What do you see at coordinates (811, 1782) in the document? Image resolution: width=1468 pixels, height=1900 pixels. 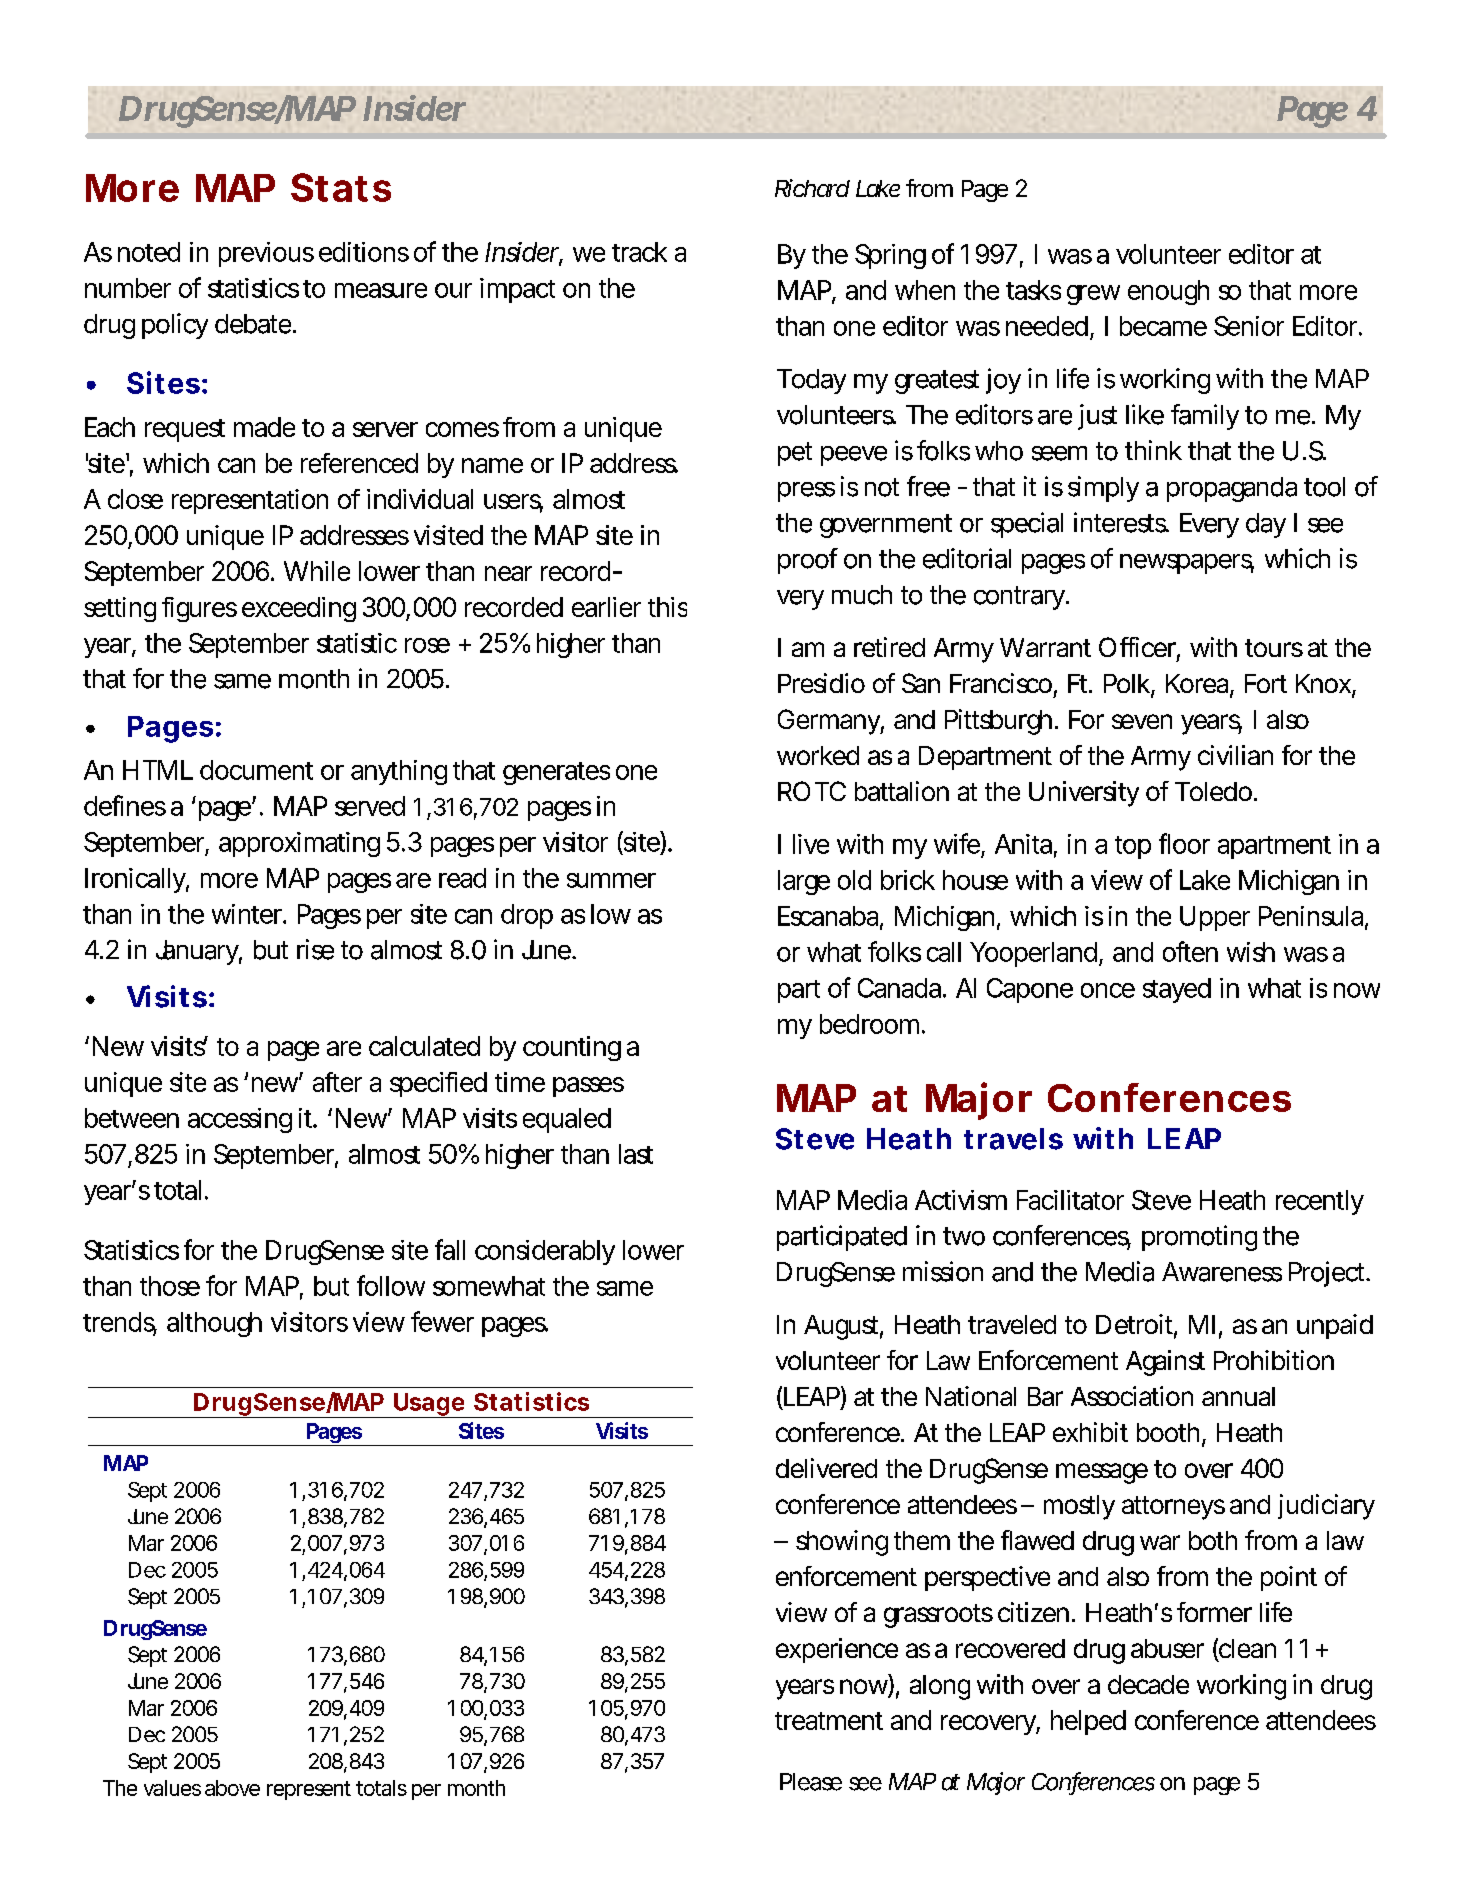 I see `Please` at bounding box center [811, 1782].
